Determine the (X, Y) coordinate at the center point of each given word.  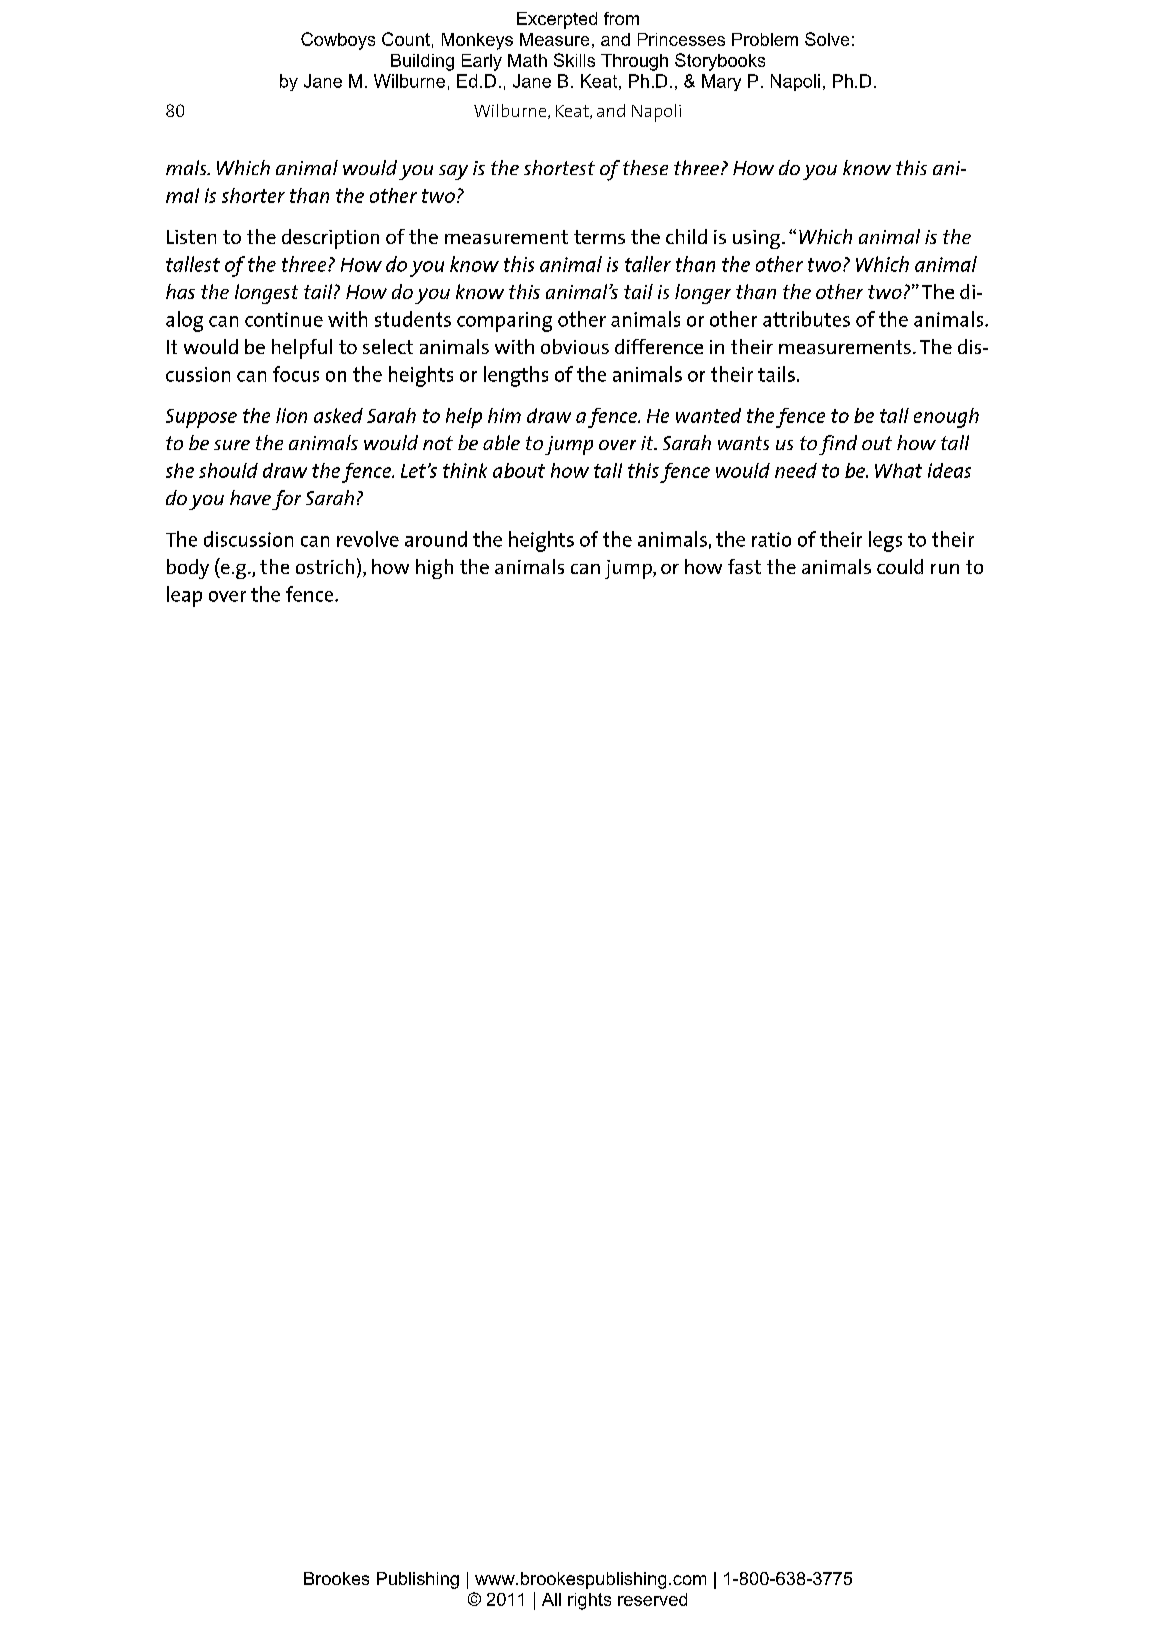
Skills (574, 60)
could (900, 566)
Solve (827, 39)
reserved (652, 1599)
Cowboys (338, 41)
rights (589, 1601)
